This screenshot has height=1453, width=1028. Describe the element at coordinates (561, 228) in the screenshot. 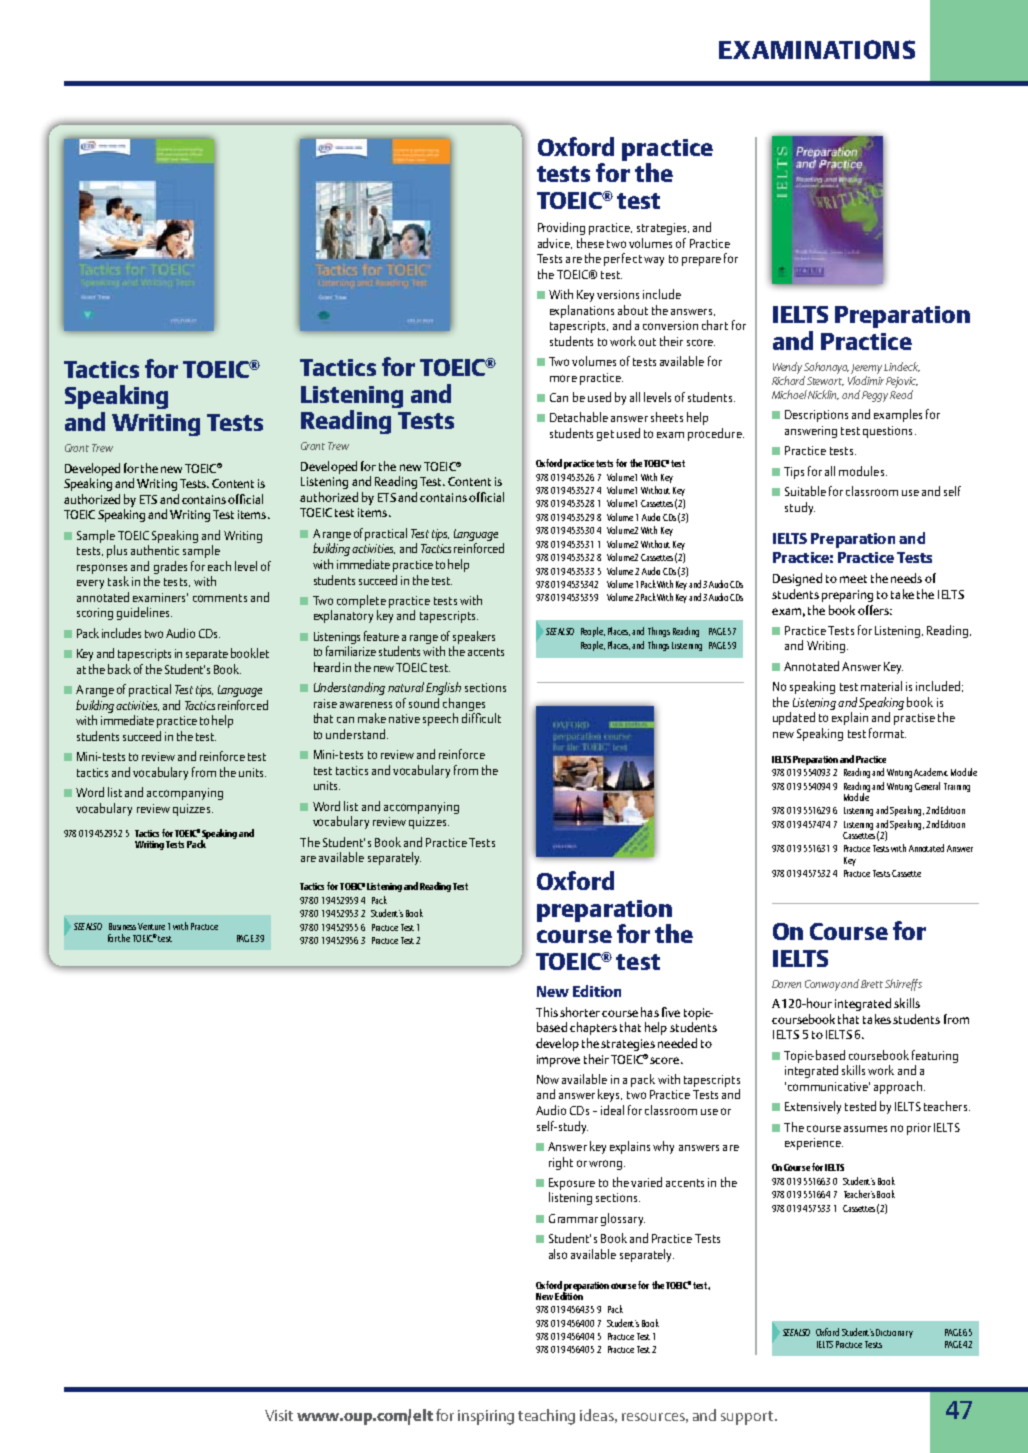

I see `Providing` at that location.
